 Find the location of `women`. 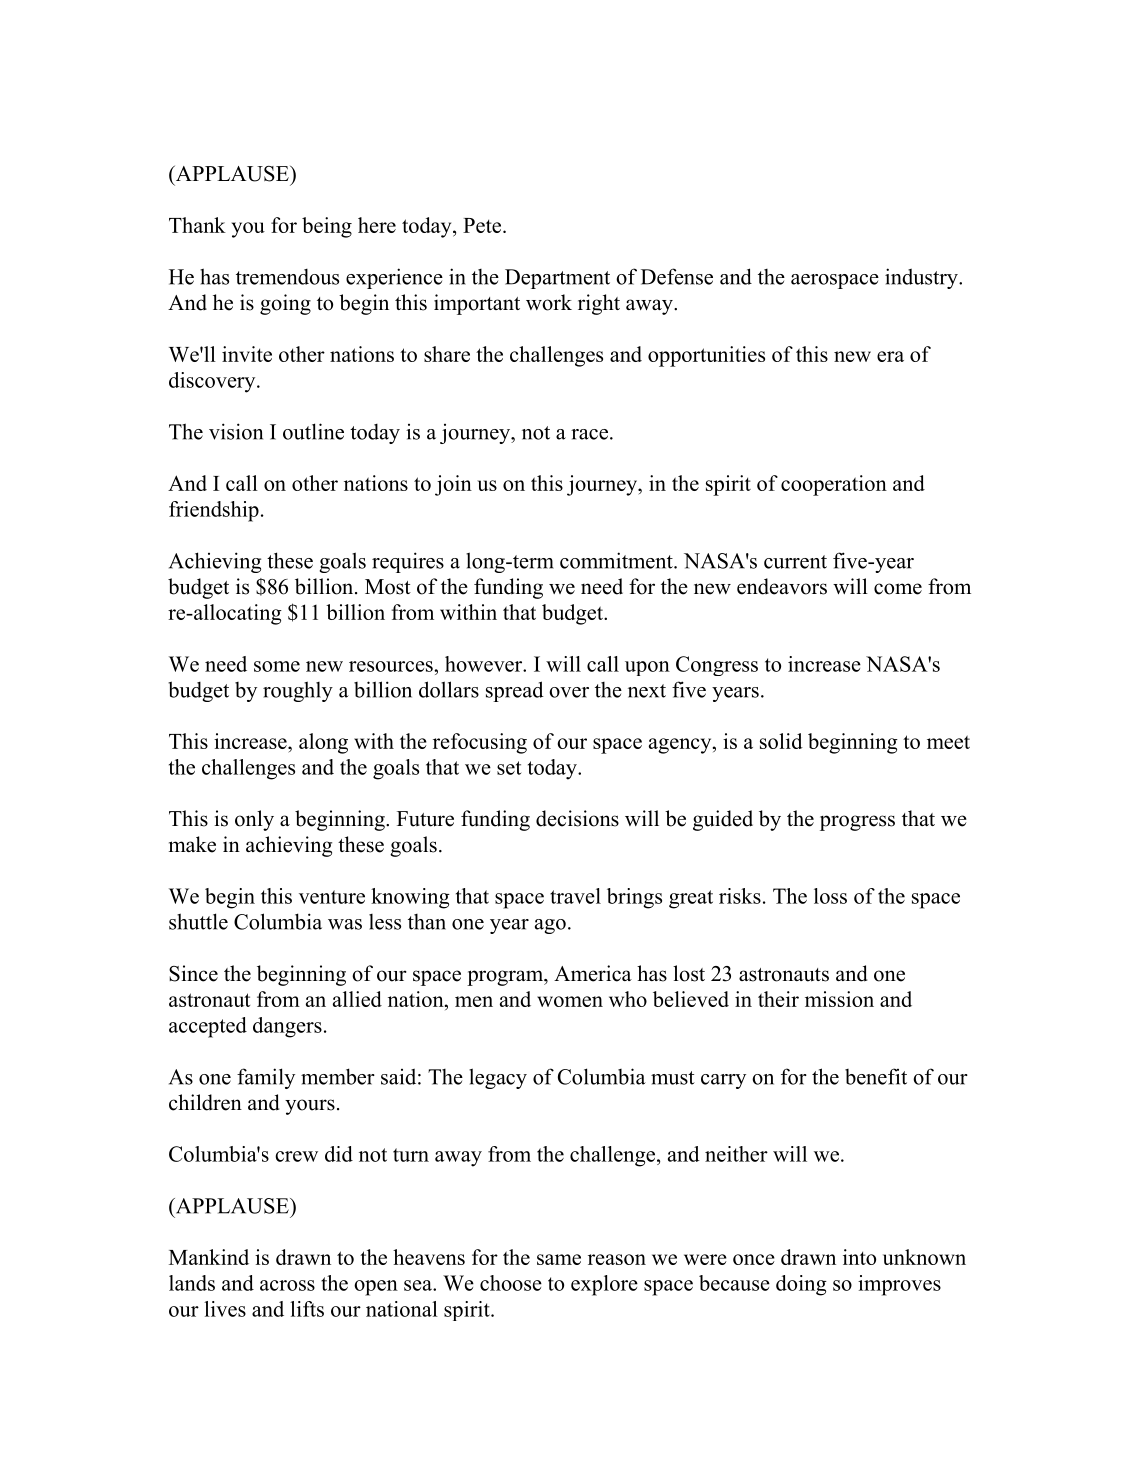

women is located at coordinates (570, 1001).
